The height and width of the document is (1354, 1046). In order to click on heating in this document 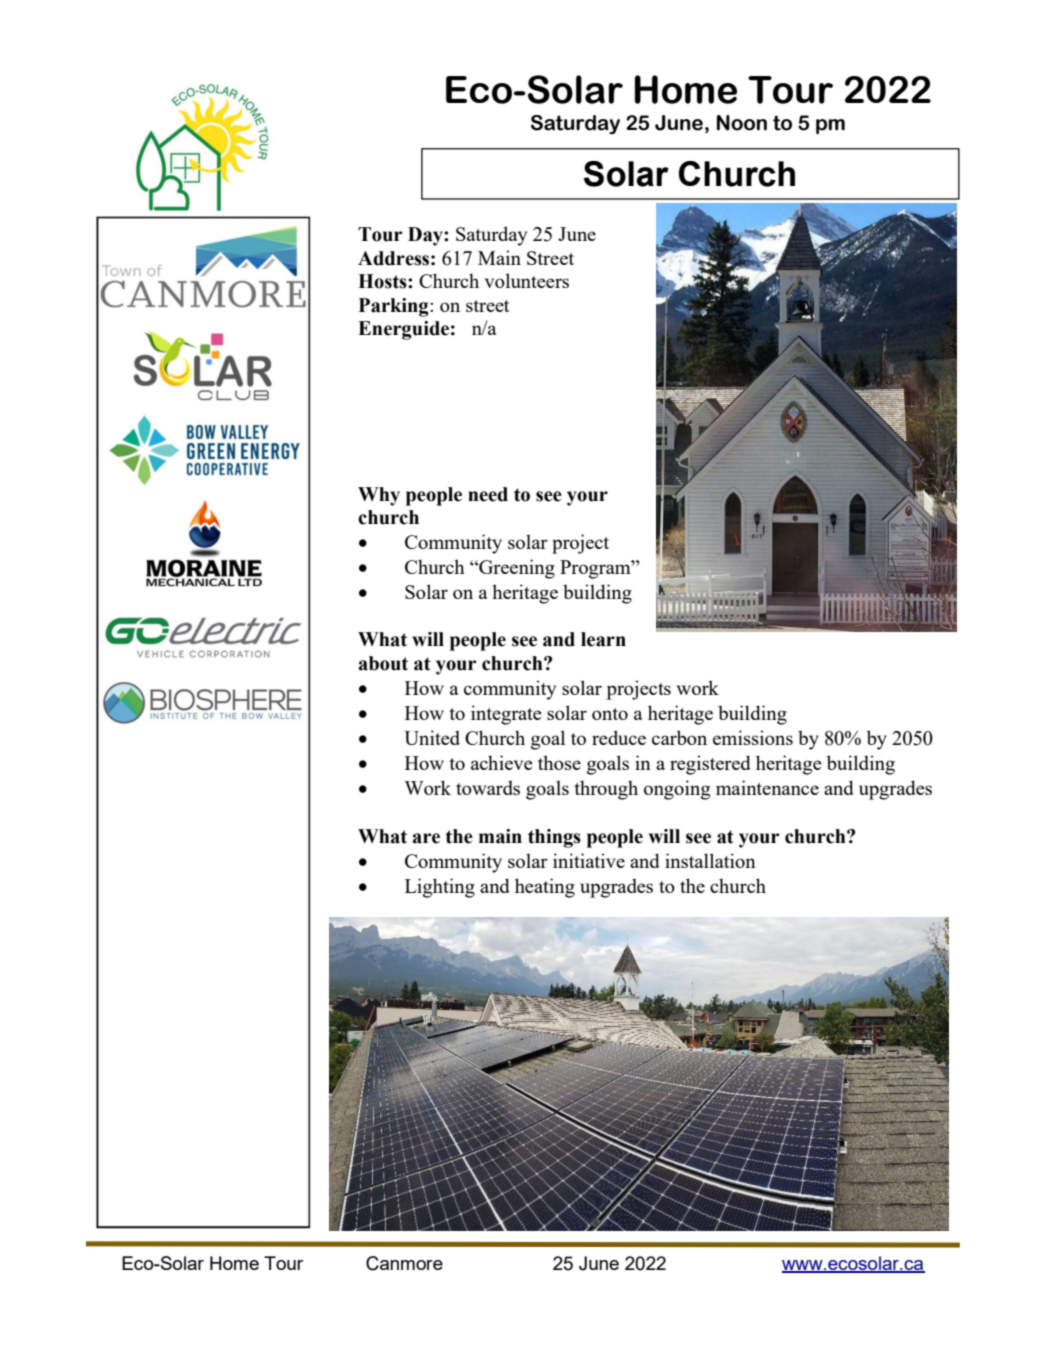, I will do `click(545, 888)`.
